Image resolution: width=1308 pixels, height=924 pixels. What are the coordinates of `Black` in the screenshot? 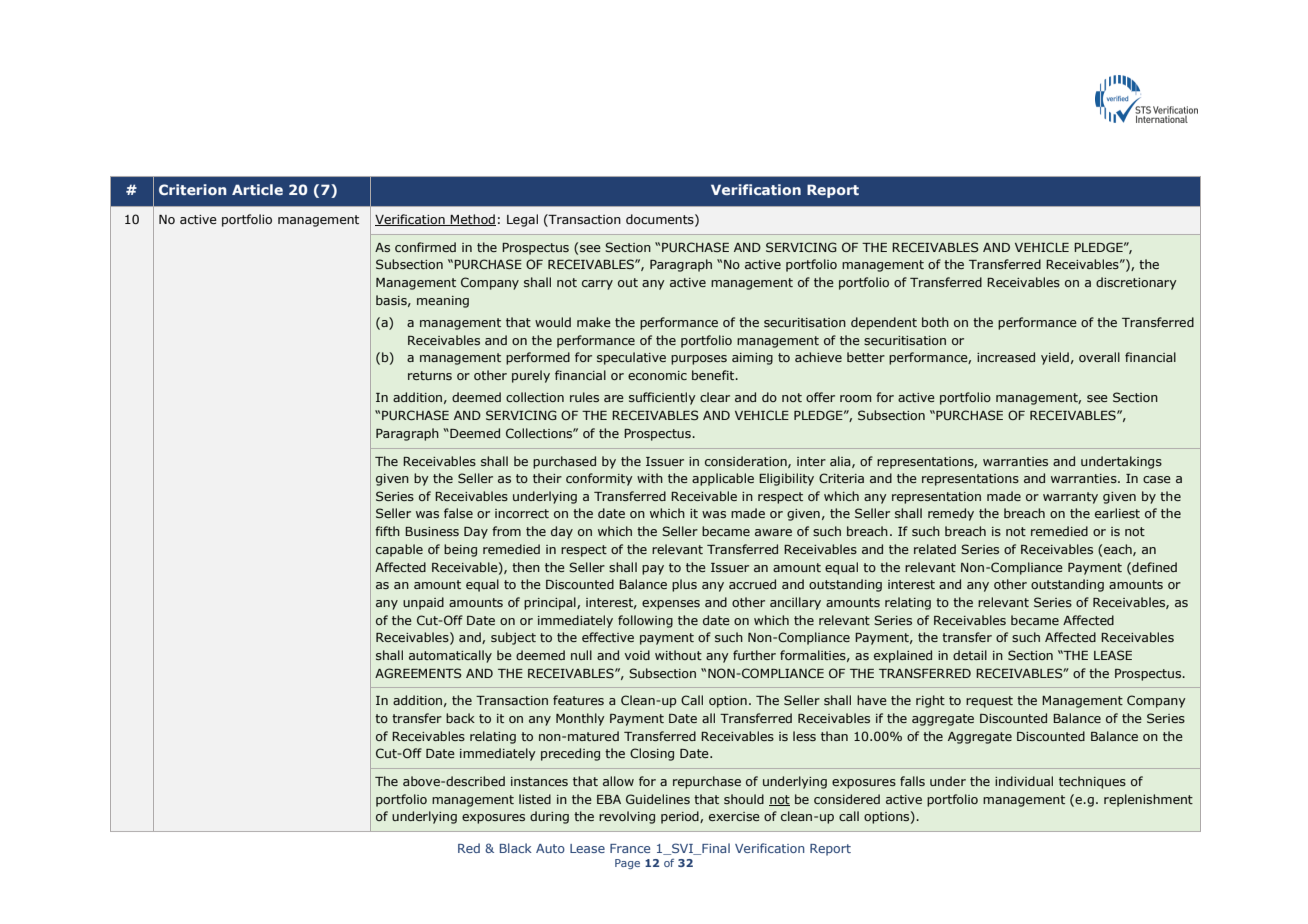 It's located at (516, 848).
